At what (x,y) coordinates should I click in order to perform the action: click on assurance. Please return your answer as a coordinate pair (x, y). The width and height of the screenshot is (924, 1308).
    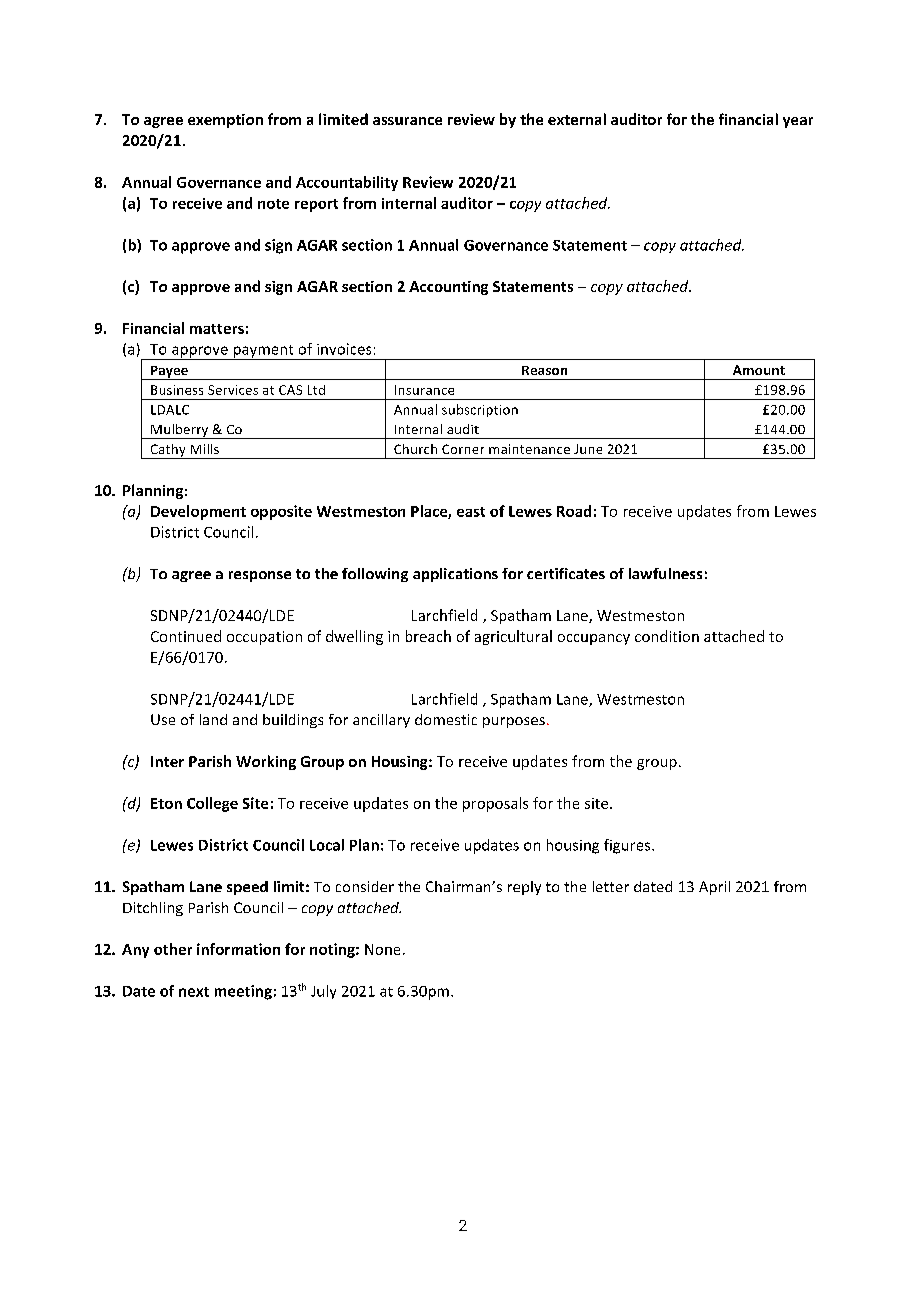
    Looking at the image, I should click on (407, 121).
